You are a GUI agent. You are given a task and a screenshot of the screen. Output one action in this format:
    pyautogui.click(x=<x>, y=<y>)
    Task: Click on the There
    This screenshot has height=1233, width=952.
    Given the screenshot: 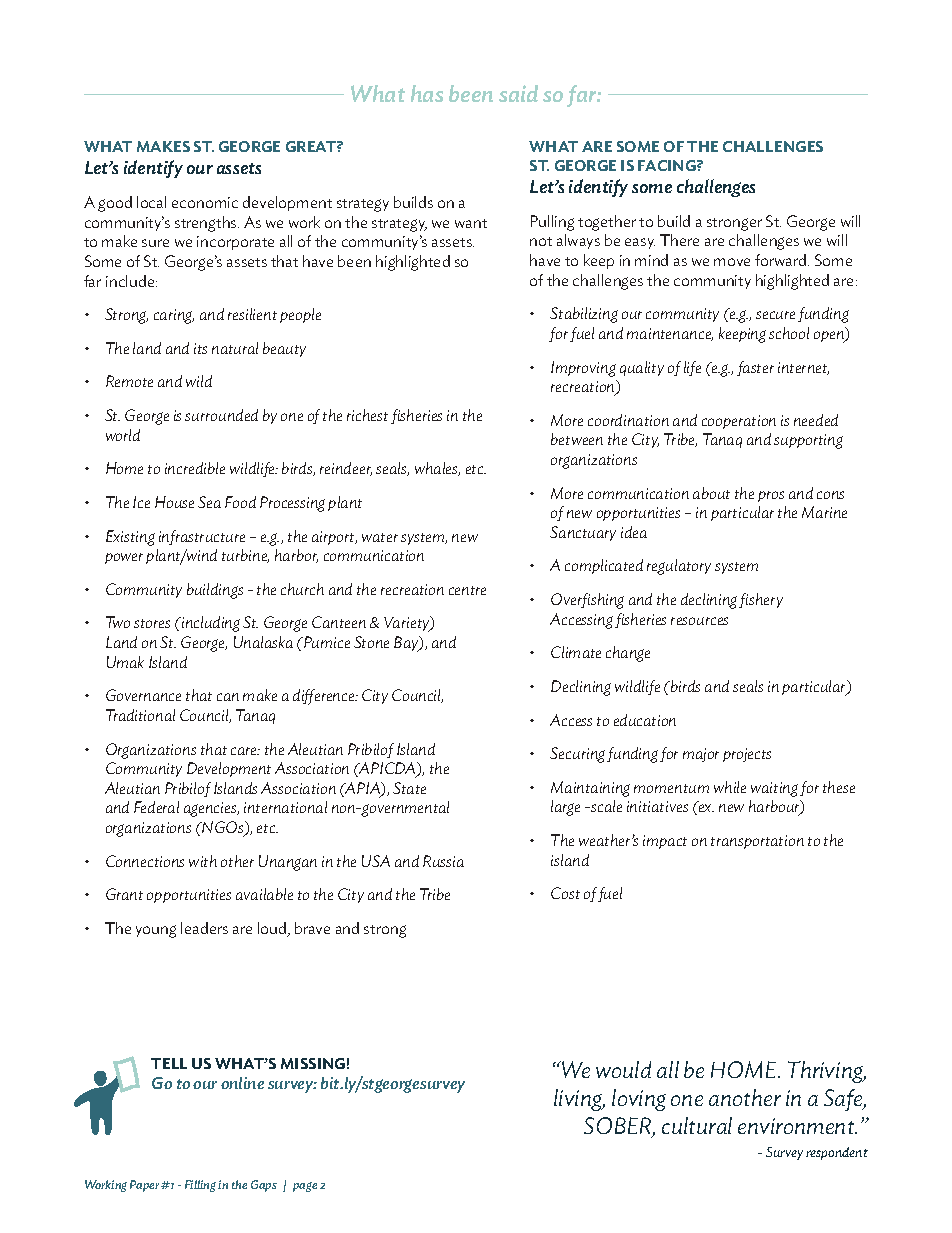 What is the action you would take?
    pyautogui.click(x=679, y=240)
